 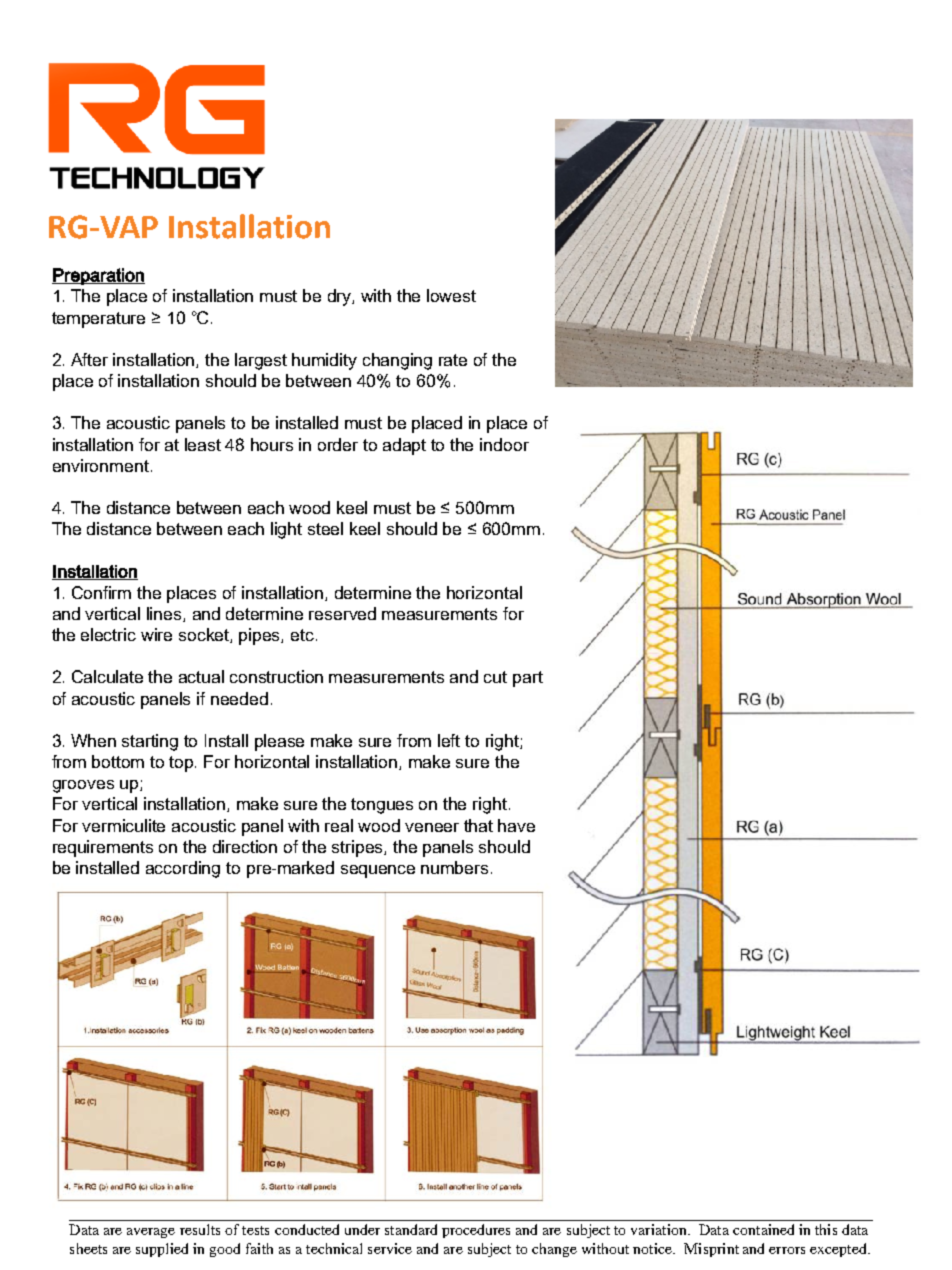 I want to click on rate, so click(x=453, y=360).
